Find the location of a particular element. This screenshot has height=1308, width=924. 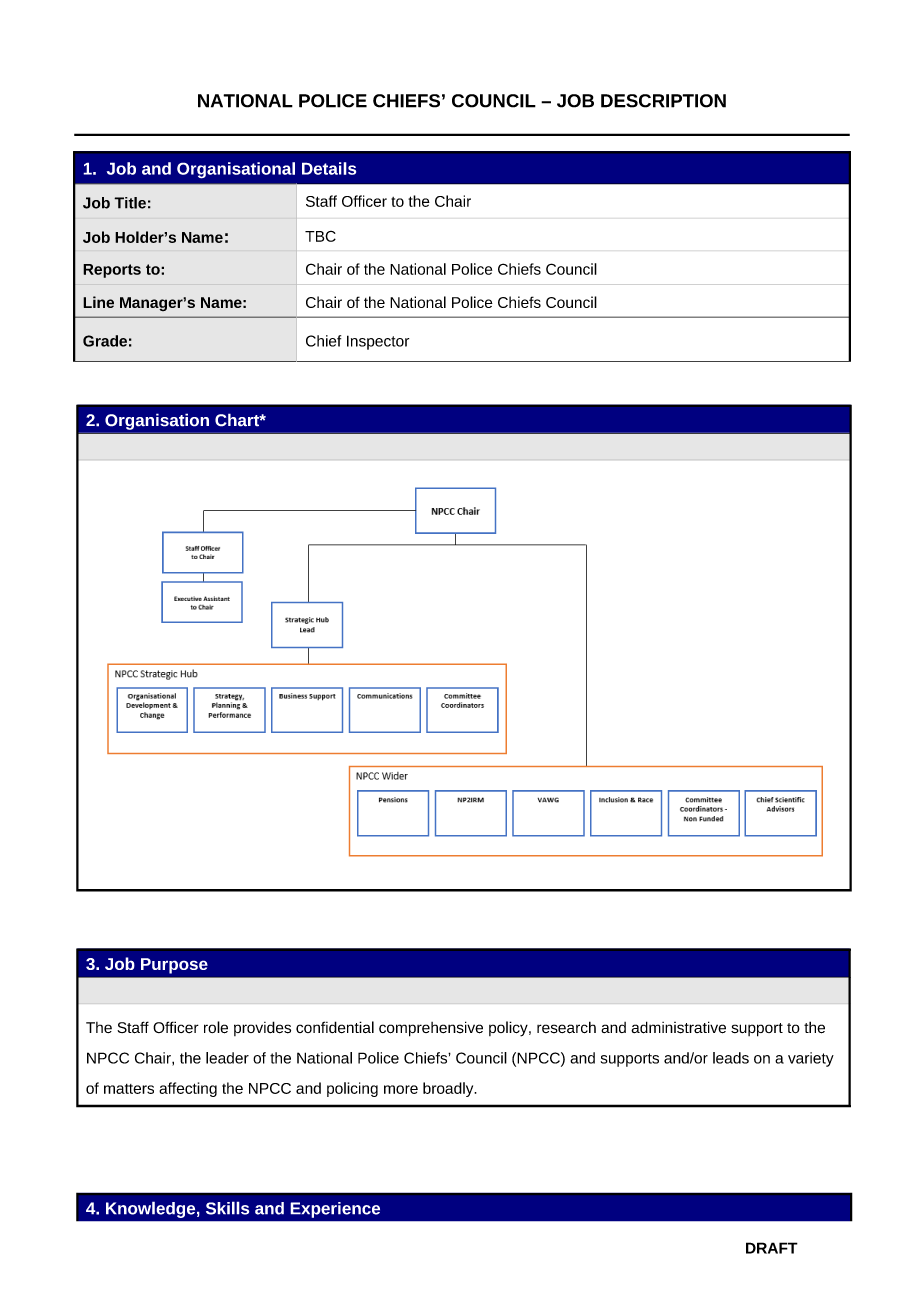

administrative is located at coordinates (678, 1027).
